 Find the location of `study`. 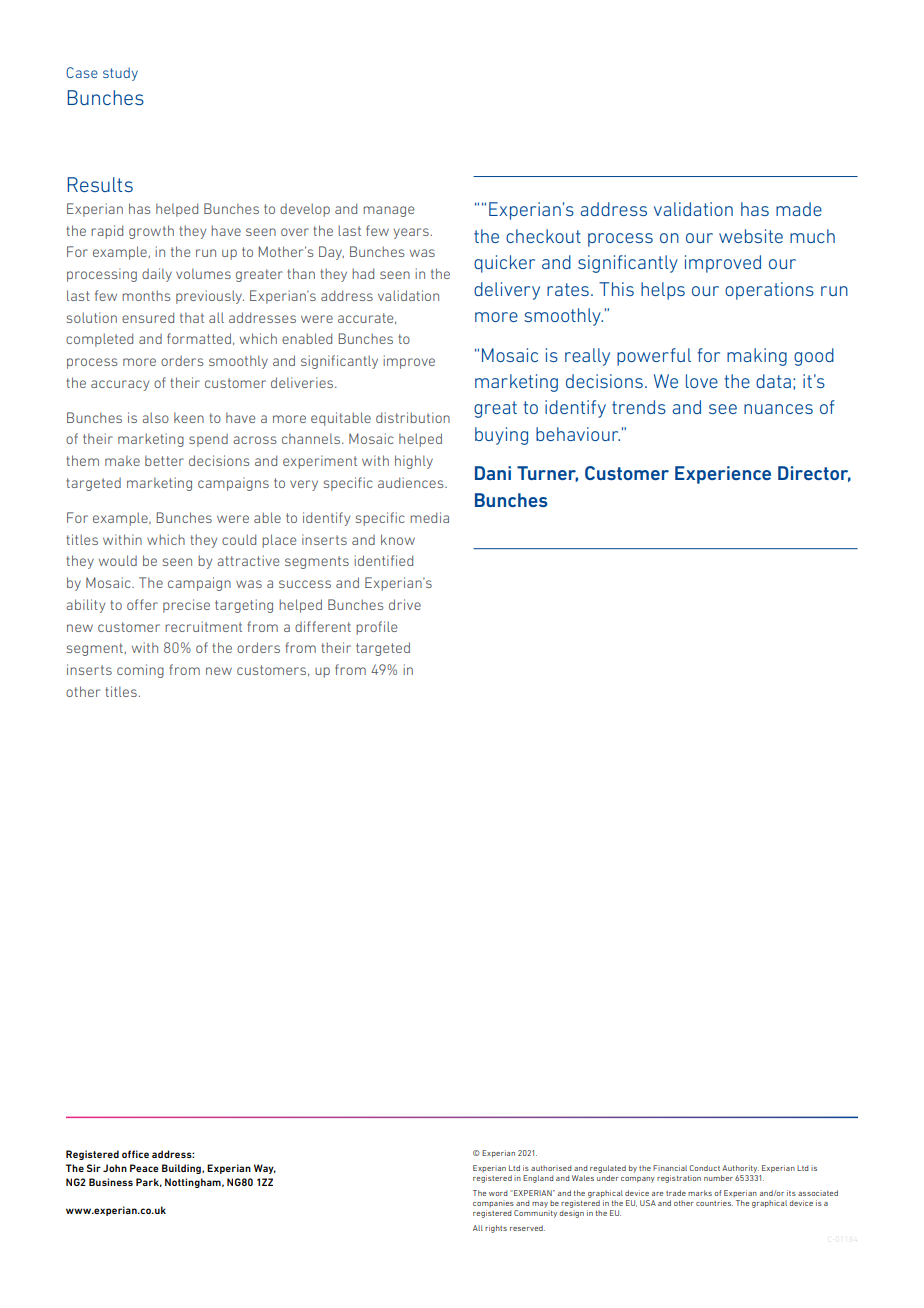

study is located at coordinates (120, 74).
